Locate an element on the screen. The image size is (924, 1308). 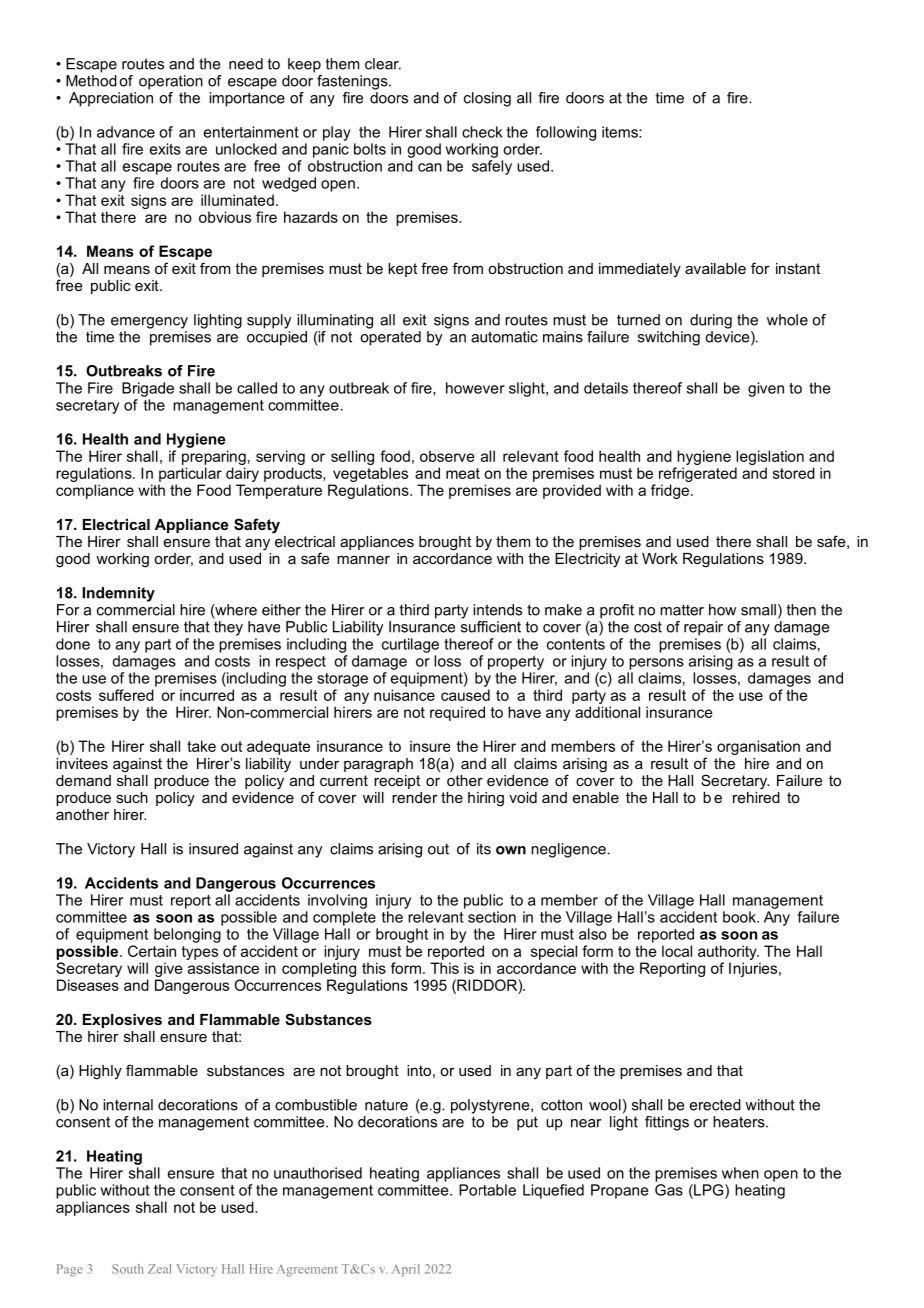
repair is located at coordinates (703, 628).
